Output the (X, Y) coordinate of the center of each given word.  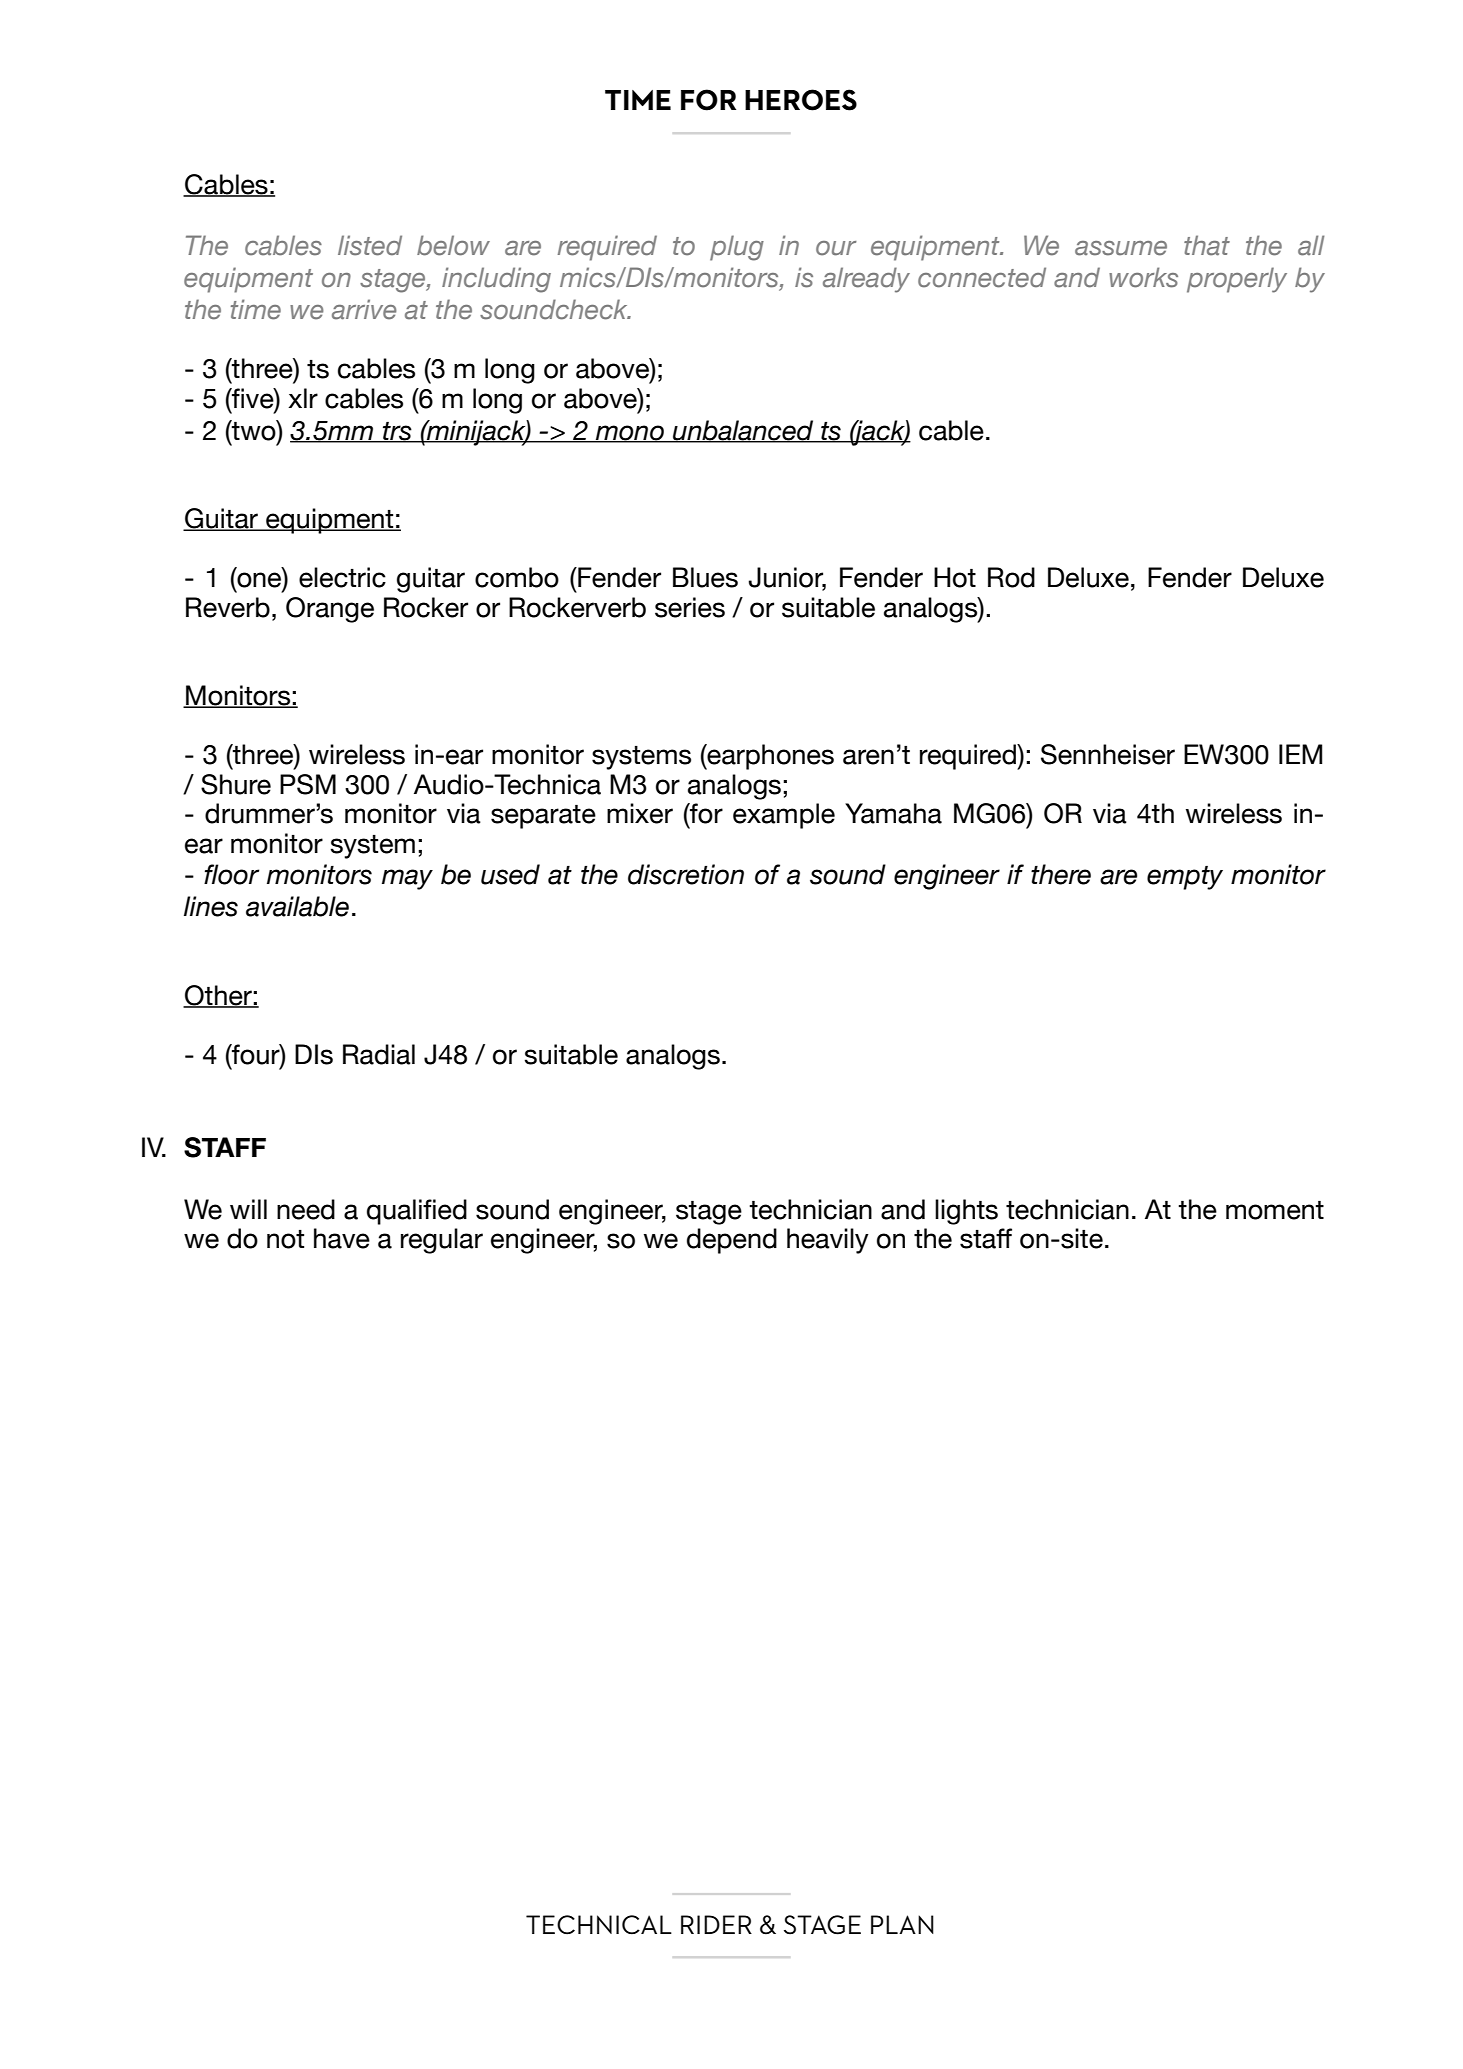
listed (370, 245)
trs (397, 432)
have (342, 1238)
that (1207, 245)
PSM (308, 784)
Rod (1011, 577)
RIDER (716, 1924)
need (306, 1209)
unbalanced (743, 431)
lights (966, 1212)
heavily (828, 1241)
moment (1275, 1210)
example (784, 816)
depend (732, 1241)
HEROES (801, 100)
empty (1185, 878)
